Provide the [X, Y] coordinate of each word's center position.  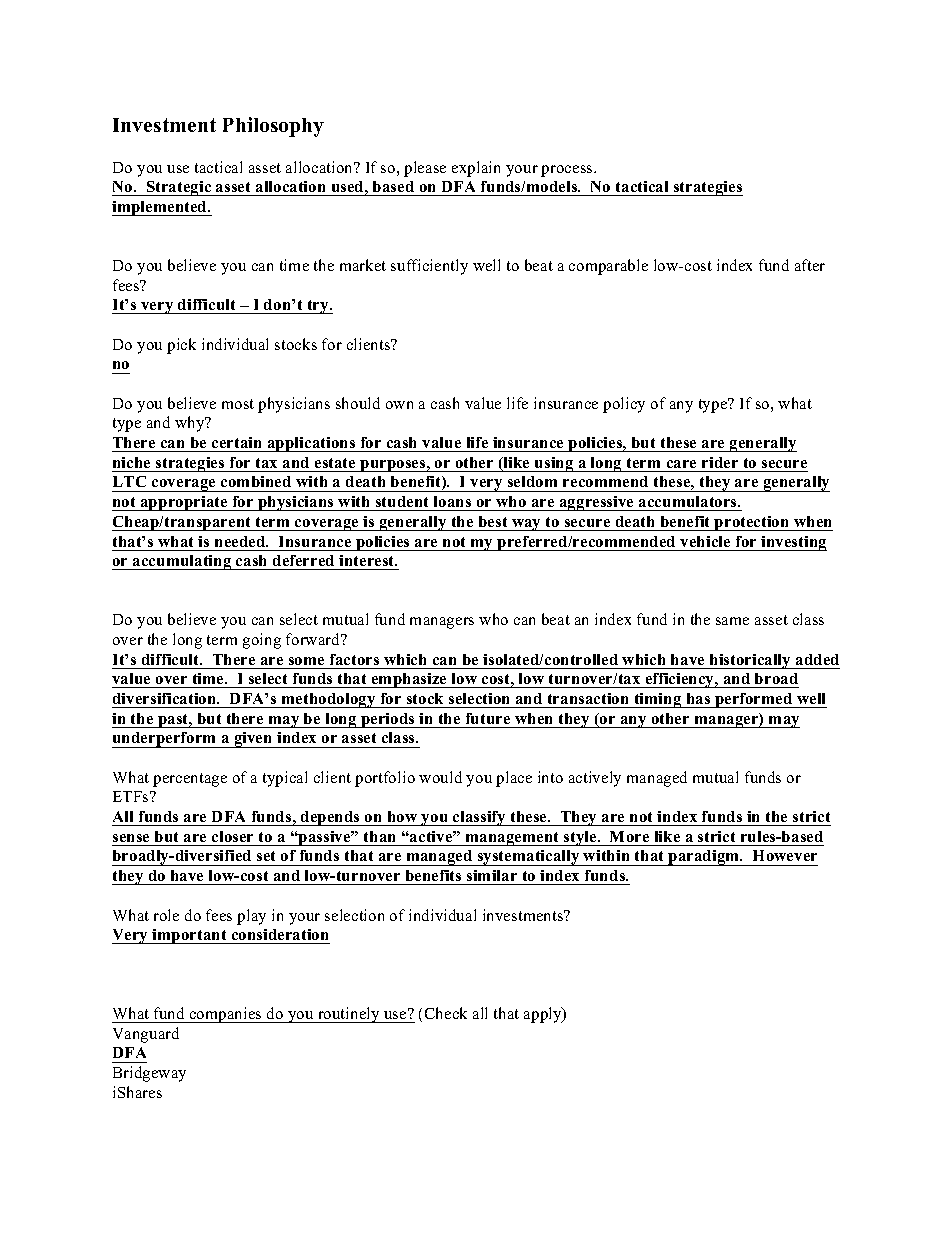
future [488, 718]
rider [720, 462]
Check [446, 1013]
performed [754, 700]
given [253, 740]
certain [236, 442]
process [568, 171]
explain [476, 169]
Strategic [179, 188]
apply [544, 1015]
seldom [532, 481]
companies [225, 1015]
